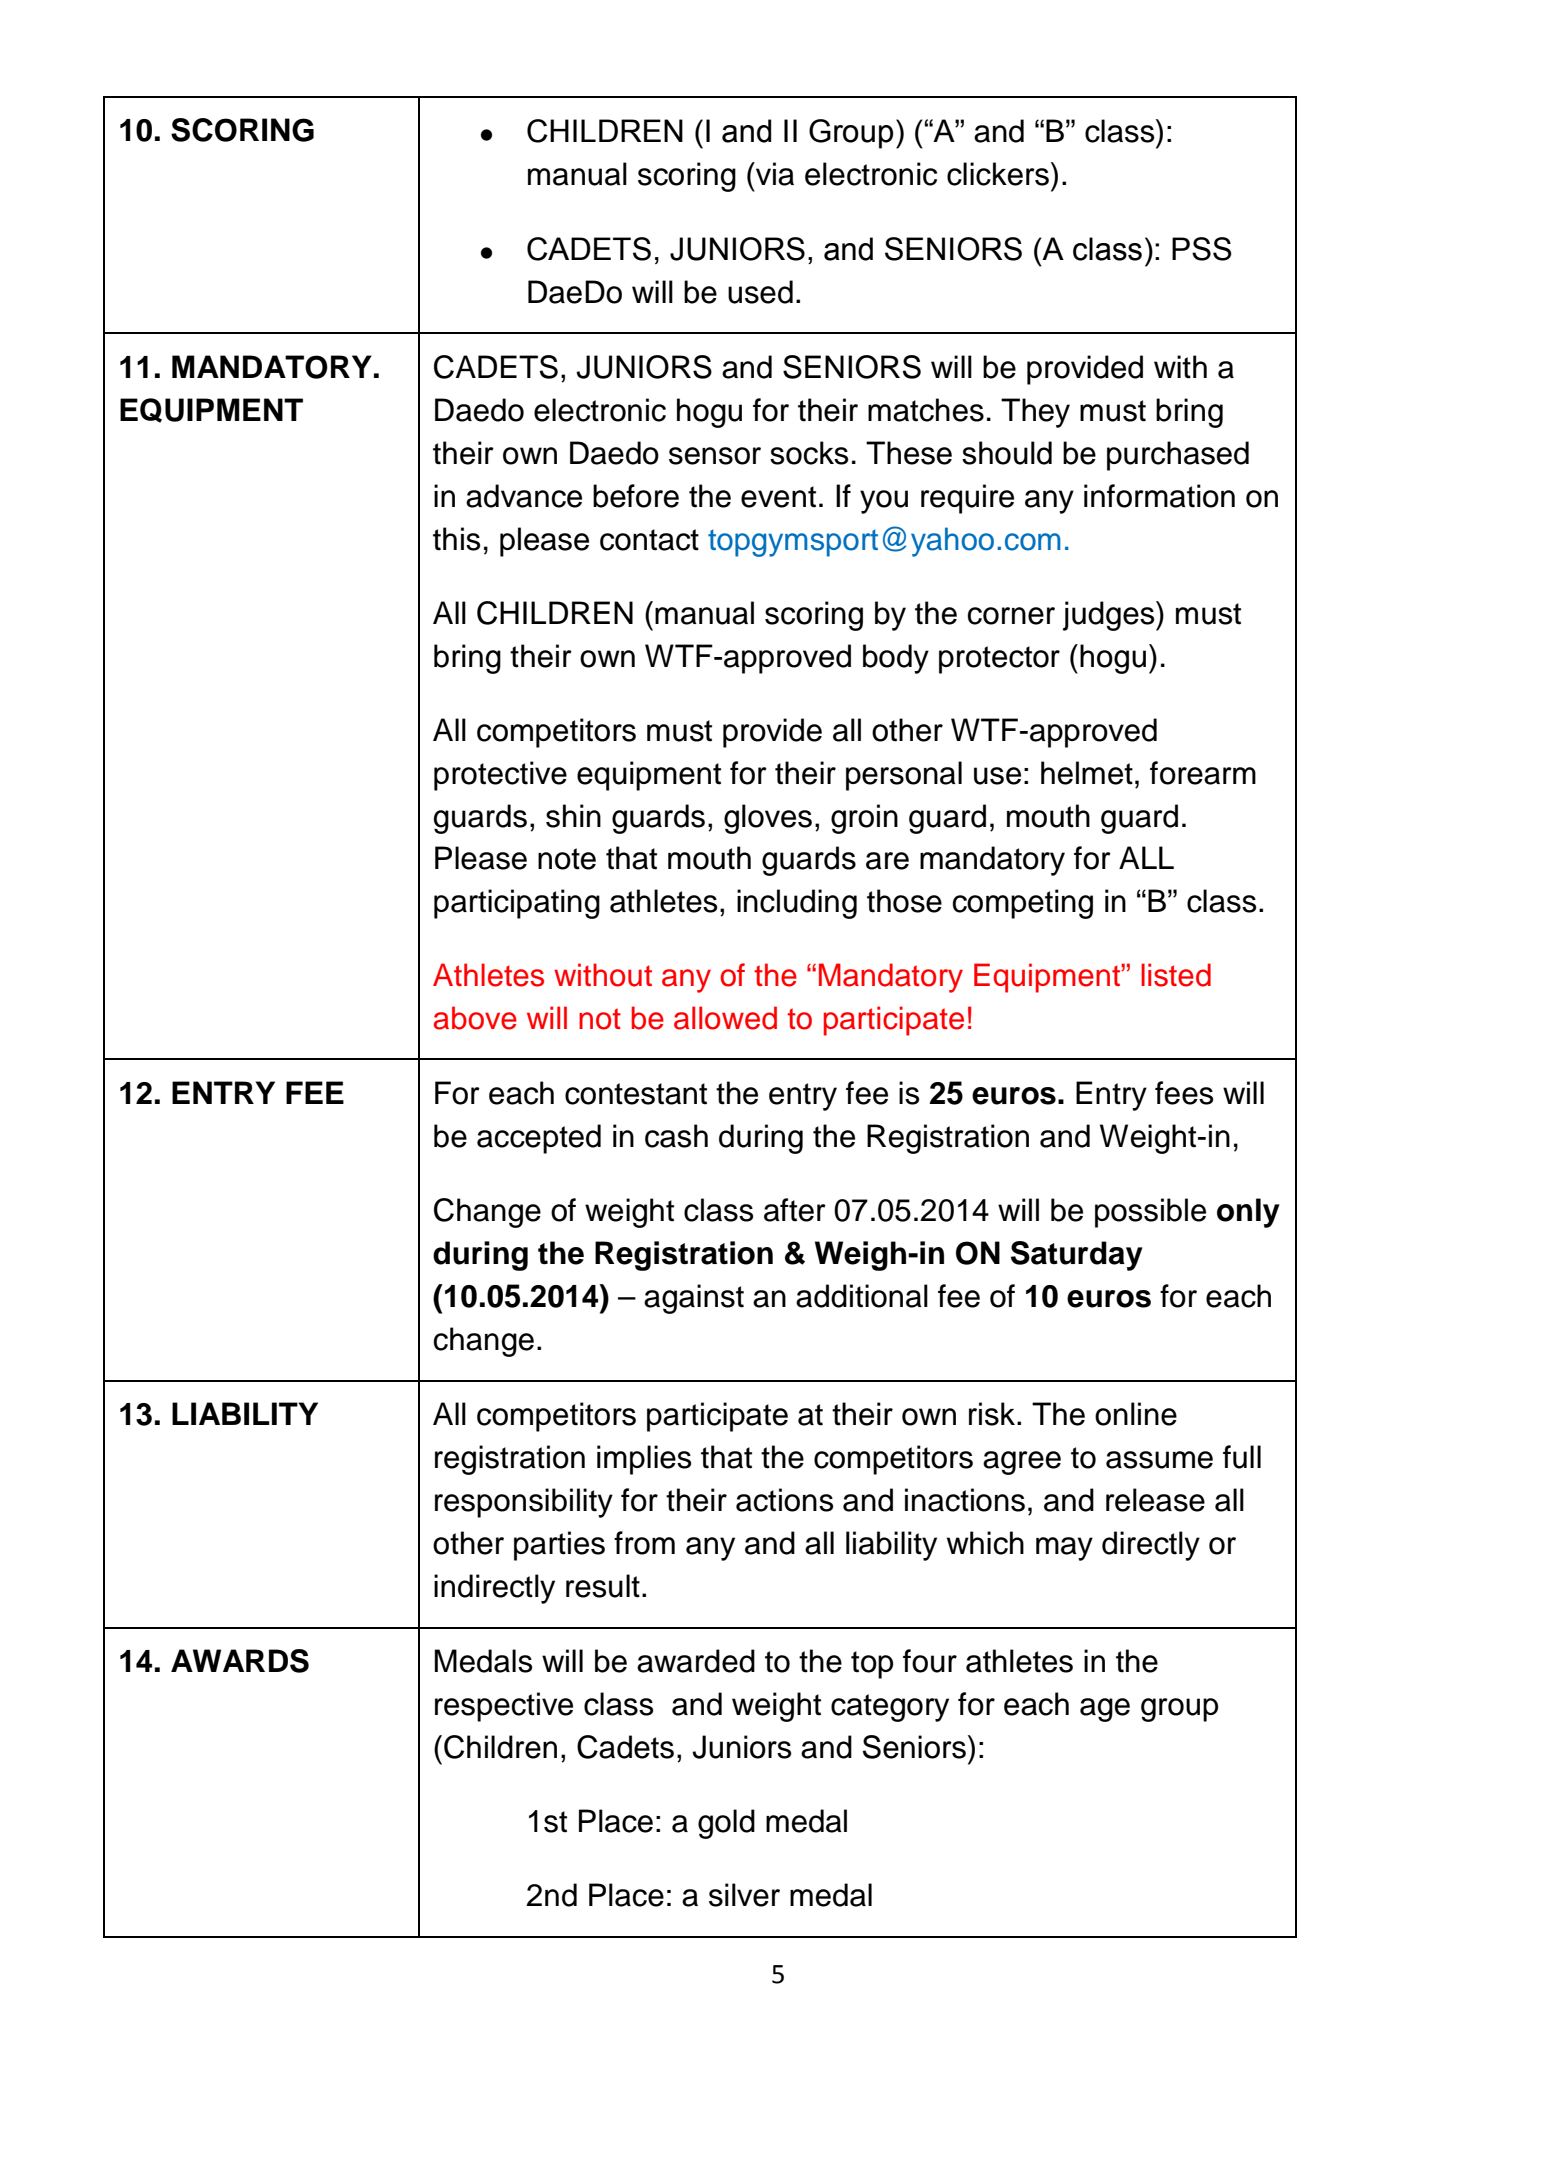 This screenshot has width=1541, height=2181. Describe the element at coordinates (1176, 975) in the screenshot. I see `listed` at that location.
